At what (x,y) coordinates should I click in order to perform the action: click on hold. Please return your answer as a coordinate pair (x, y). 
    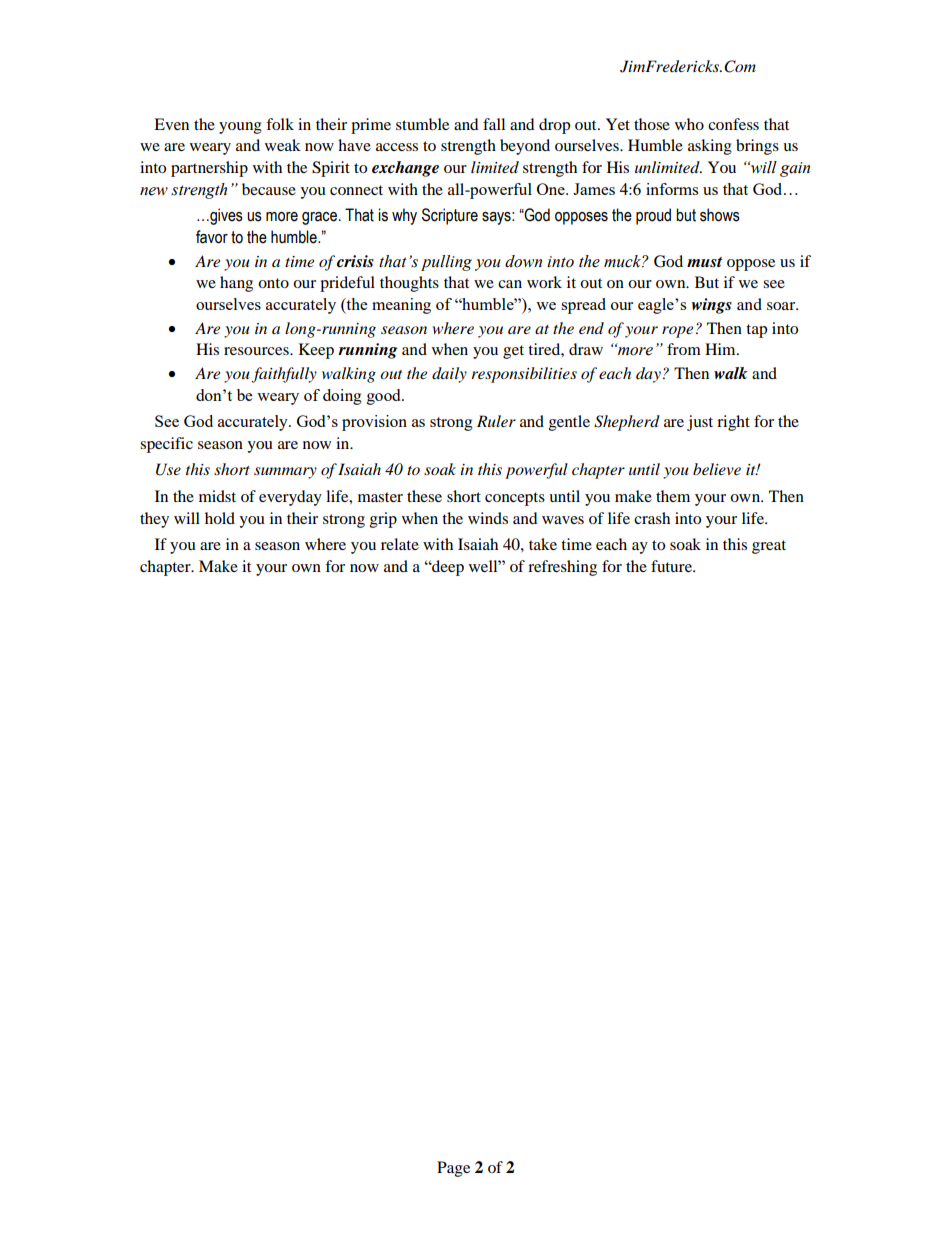
    Looking at the image, I should click on (220, 518).
